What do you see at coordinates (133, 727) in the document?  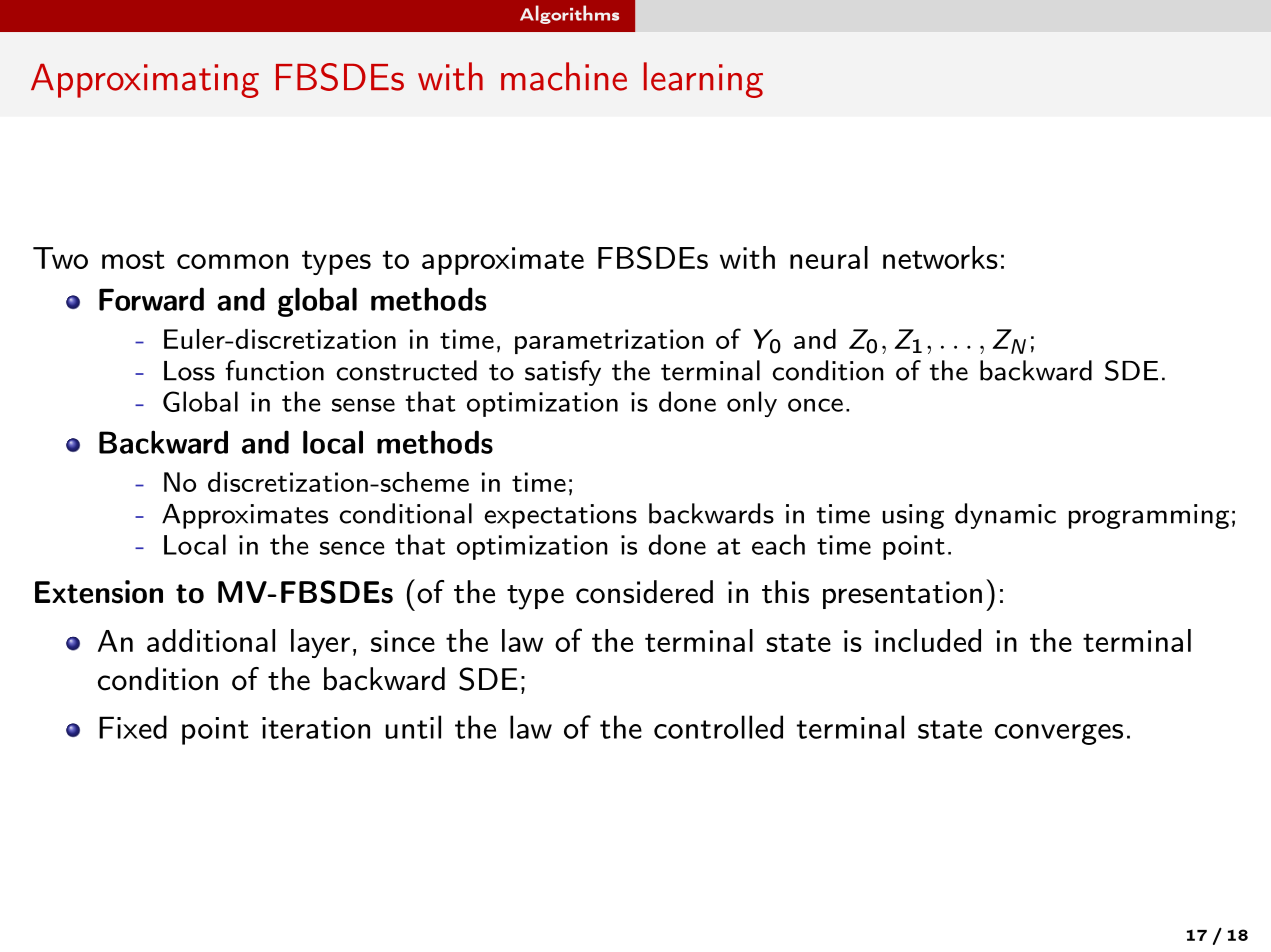 I see `Fixed` at bounding box center [133, 727].
